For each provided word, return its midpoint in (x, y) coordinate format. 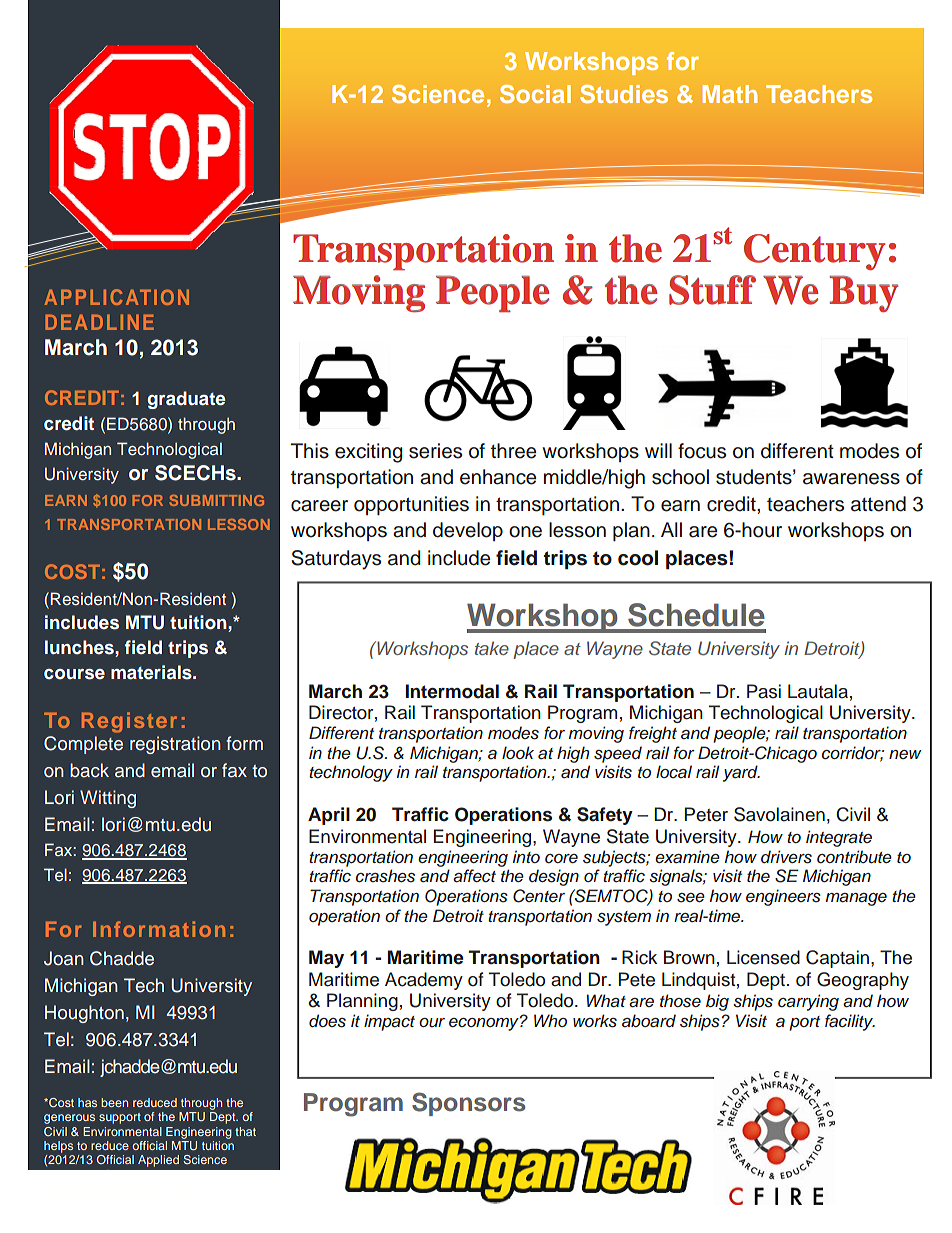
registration (175, 745)
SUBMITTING (217, 500)
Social (535, 94)
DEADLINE (99, 322)
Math (729, 94)
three (513, 451)
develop (468, 531)
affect (474, 876)
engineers (783, 897)
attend (878, 504)
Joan (64, 958)
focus (702, 451)
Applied (158, 1161)
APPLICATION (117, 297)
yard (741, 773)
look (518, 752)
